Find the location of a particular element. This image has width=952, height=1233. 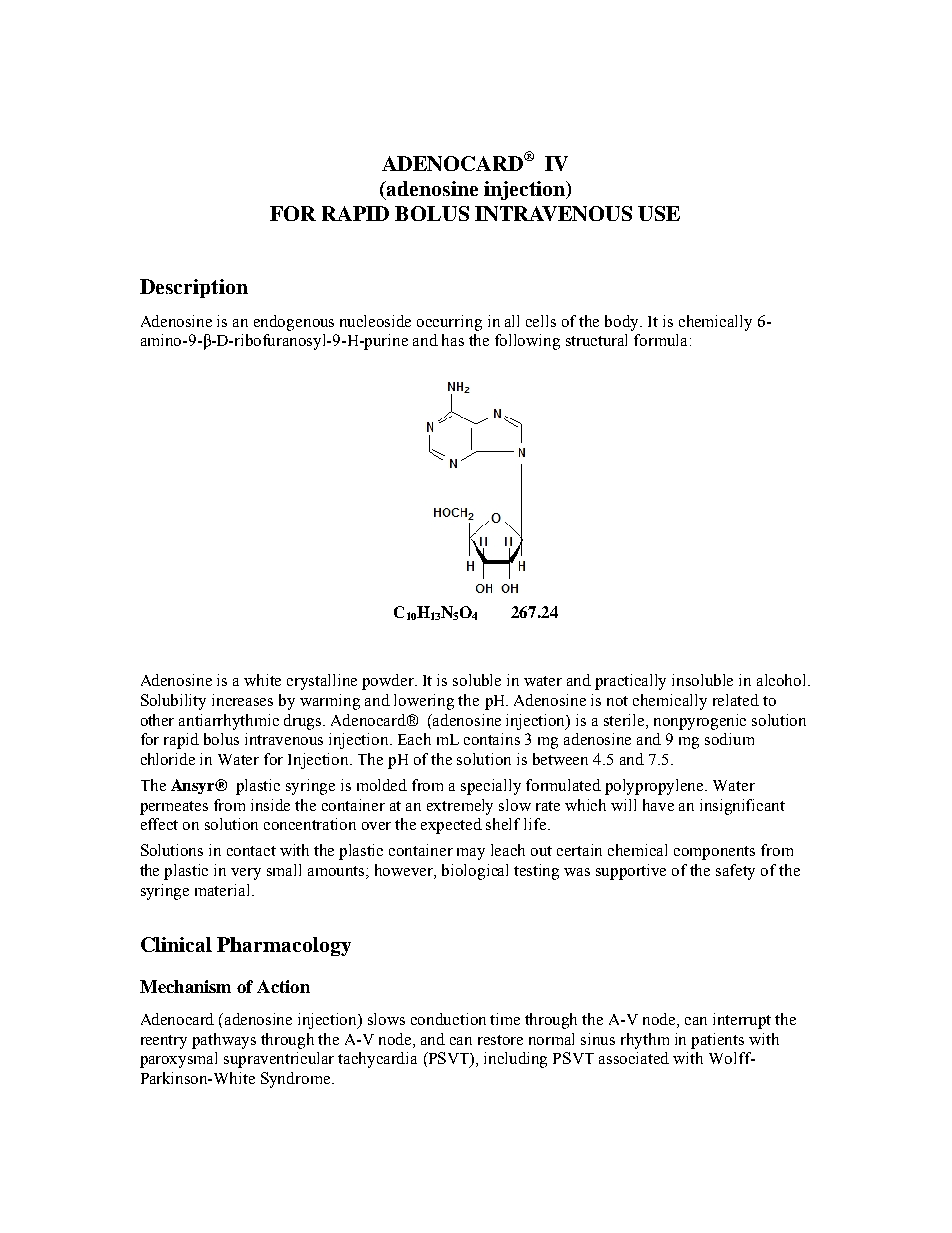

Description is located at coordinates (194, 288).
